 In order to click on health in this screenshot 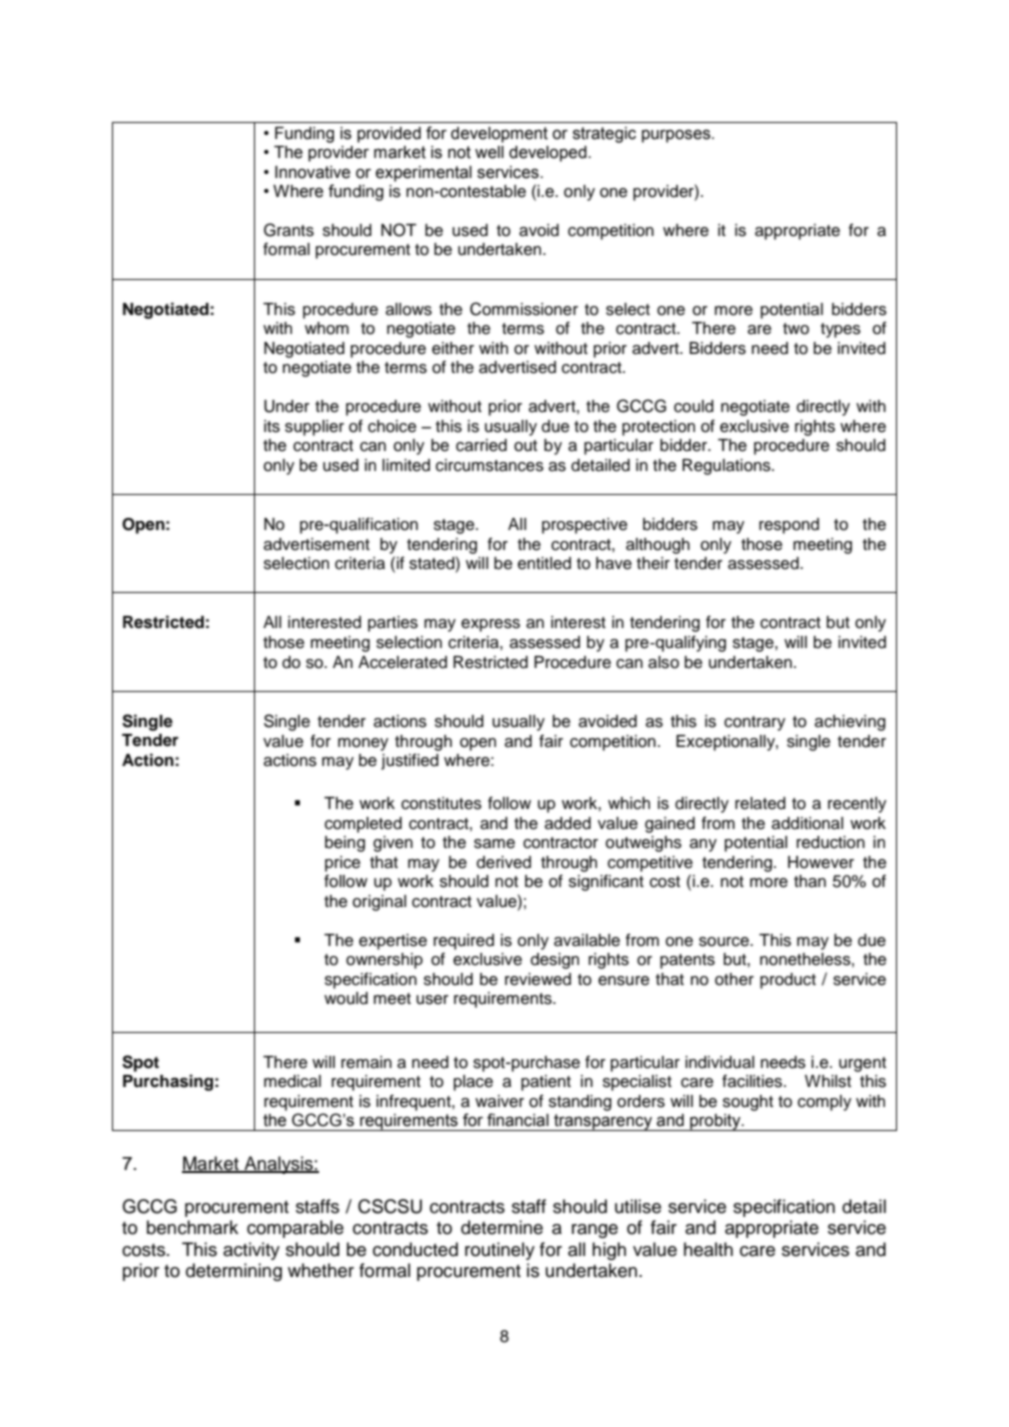, I will do `click(708, 1249)`.
